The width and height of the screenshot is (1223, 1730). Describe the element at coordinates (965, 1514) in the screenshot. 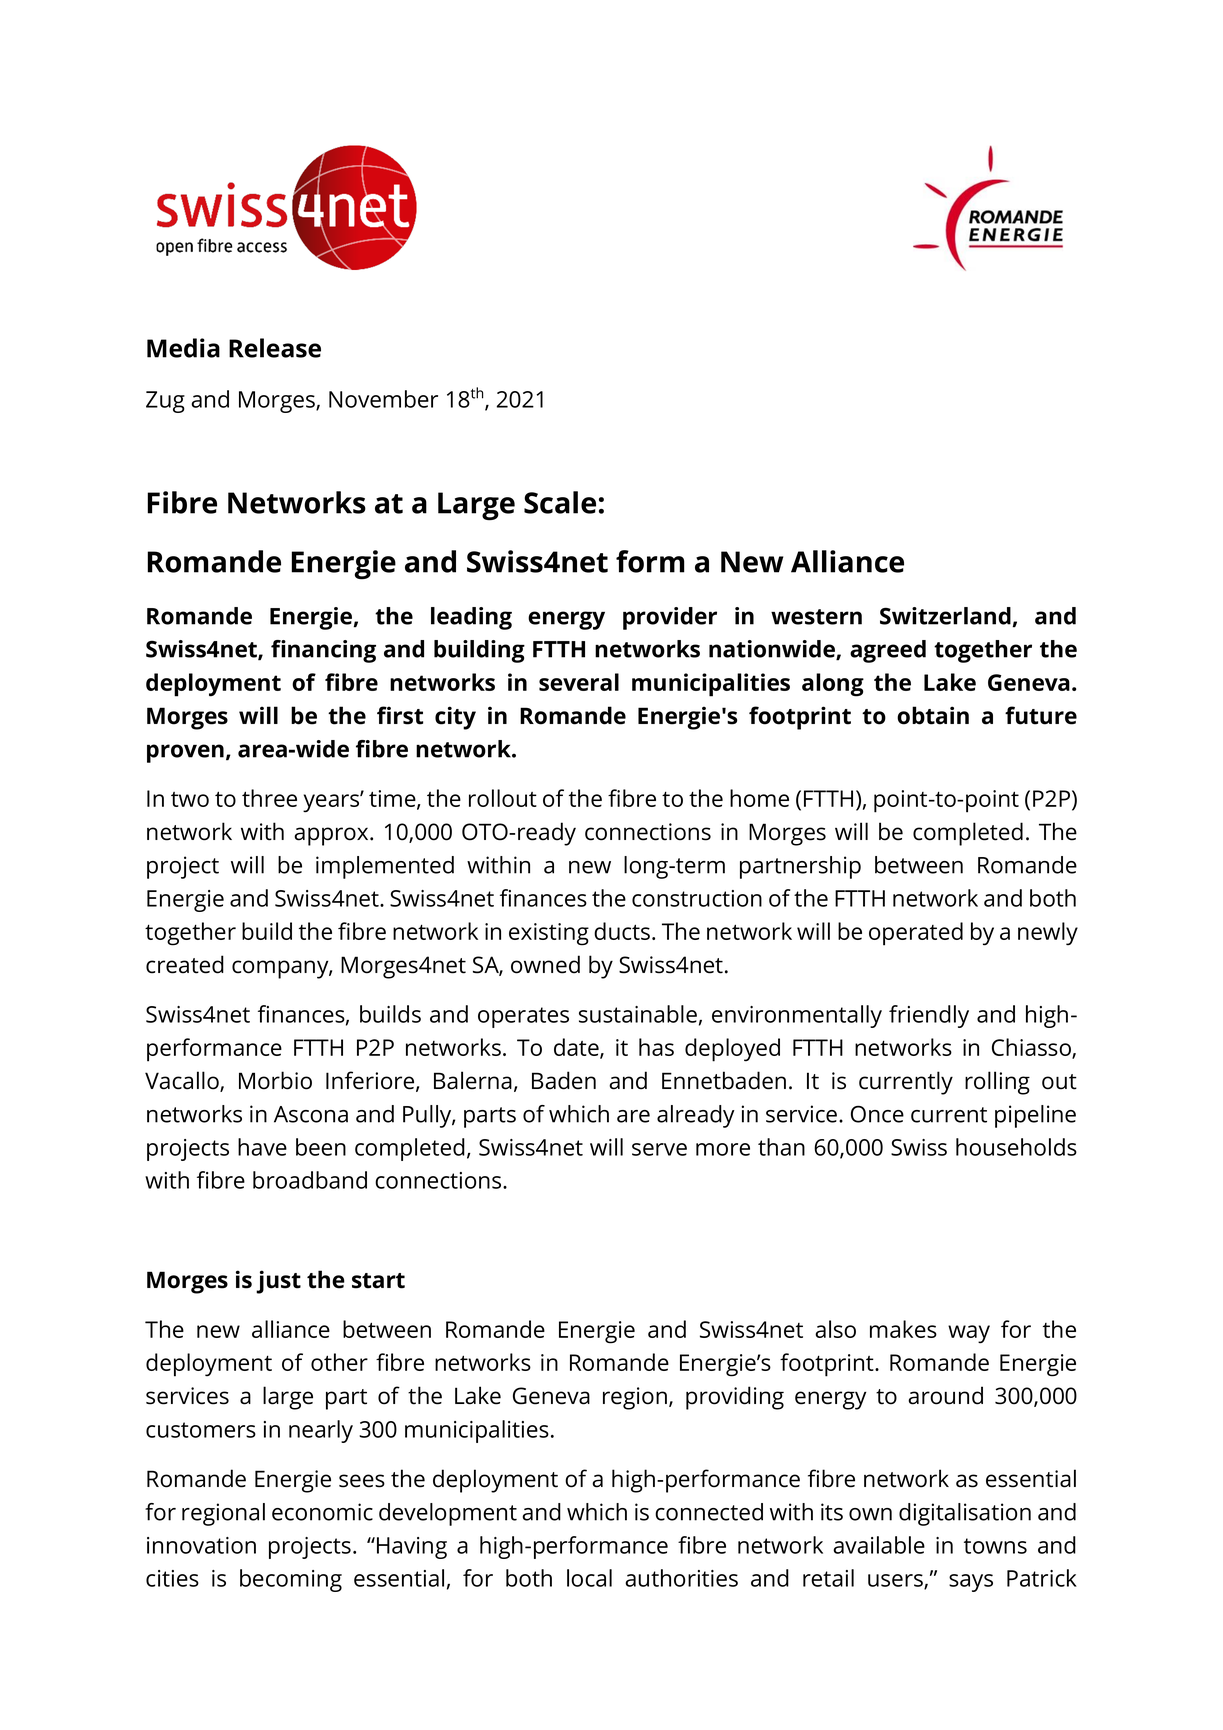

I see `digitalisation` at that location.
